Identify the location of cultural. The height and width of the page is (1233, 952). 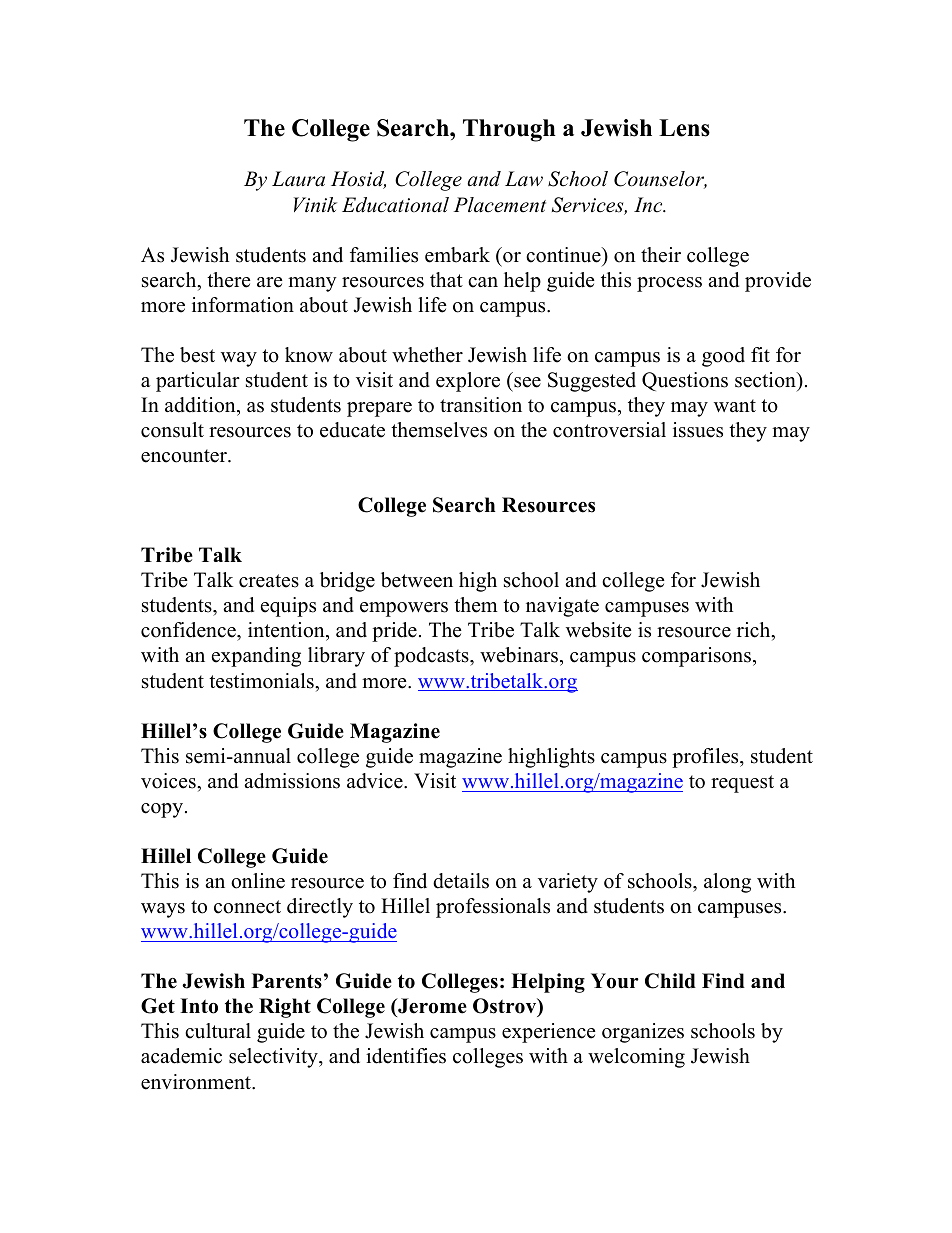
(218, 1031).
